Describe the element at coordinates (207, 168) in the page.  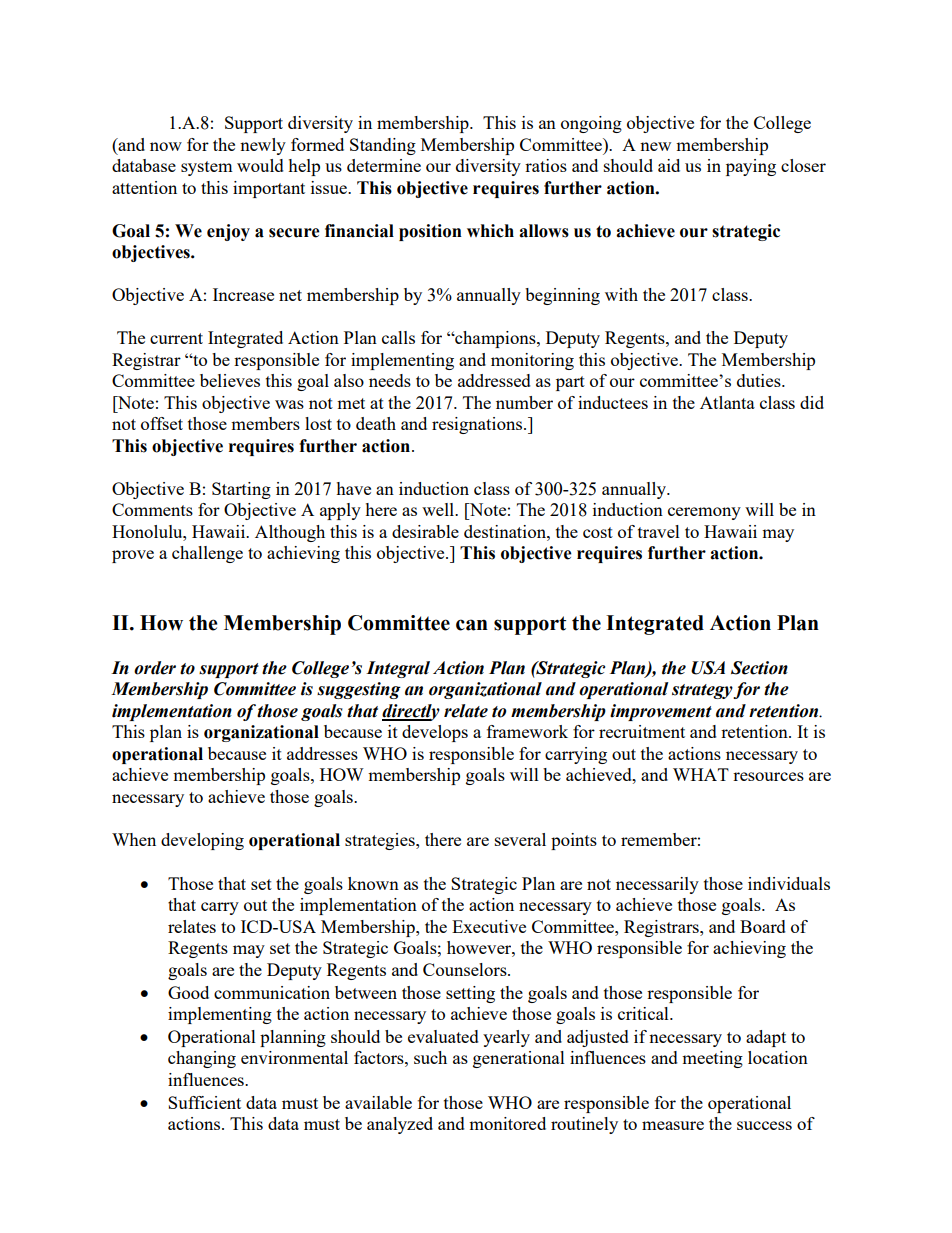
I see `system` at that location.
